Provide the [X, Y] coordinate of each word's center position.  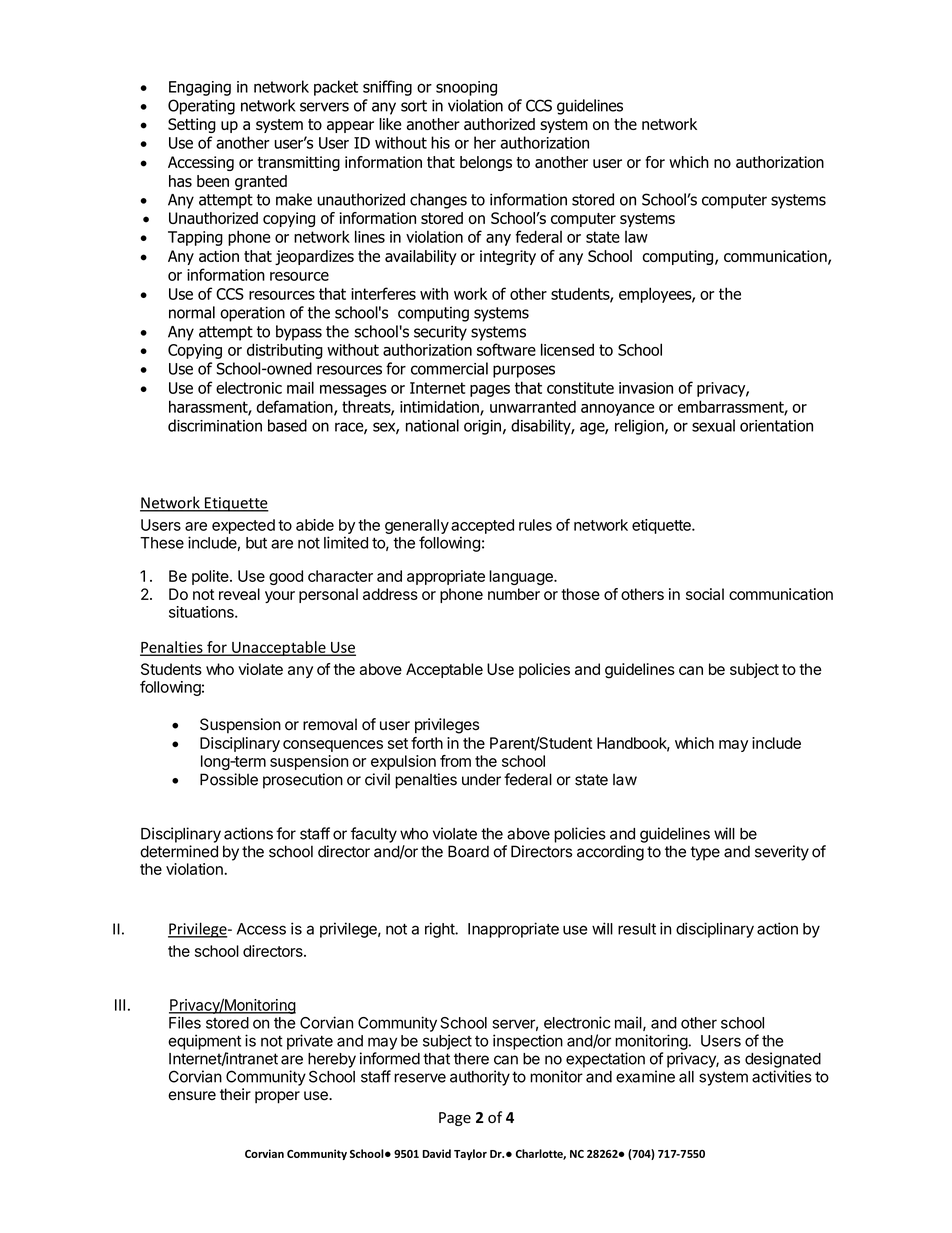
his [440, 142]
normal [192, 312]
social [705, 594]
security [440, 333]
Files [185, 1022]
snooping [466, 88]
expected [243, 526]
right [440, 930]
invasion [646, 388]
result [637, 929]
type [705, 853]
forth [427, 743]
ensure [192, 1096]
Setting [192, 125]
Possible [229, 779]
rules [535, 525]
